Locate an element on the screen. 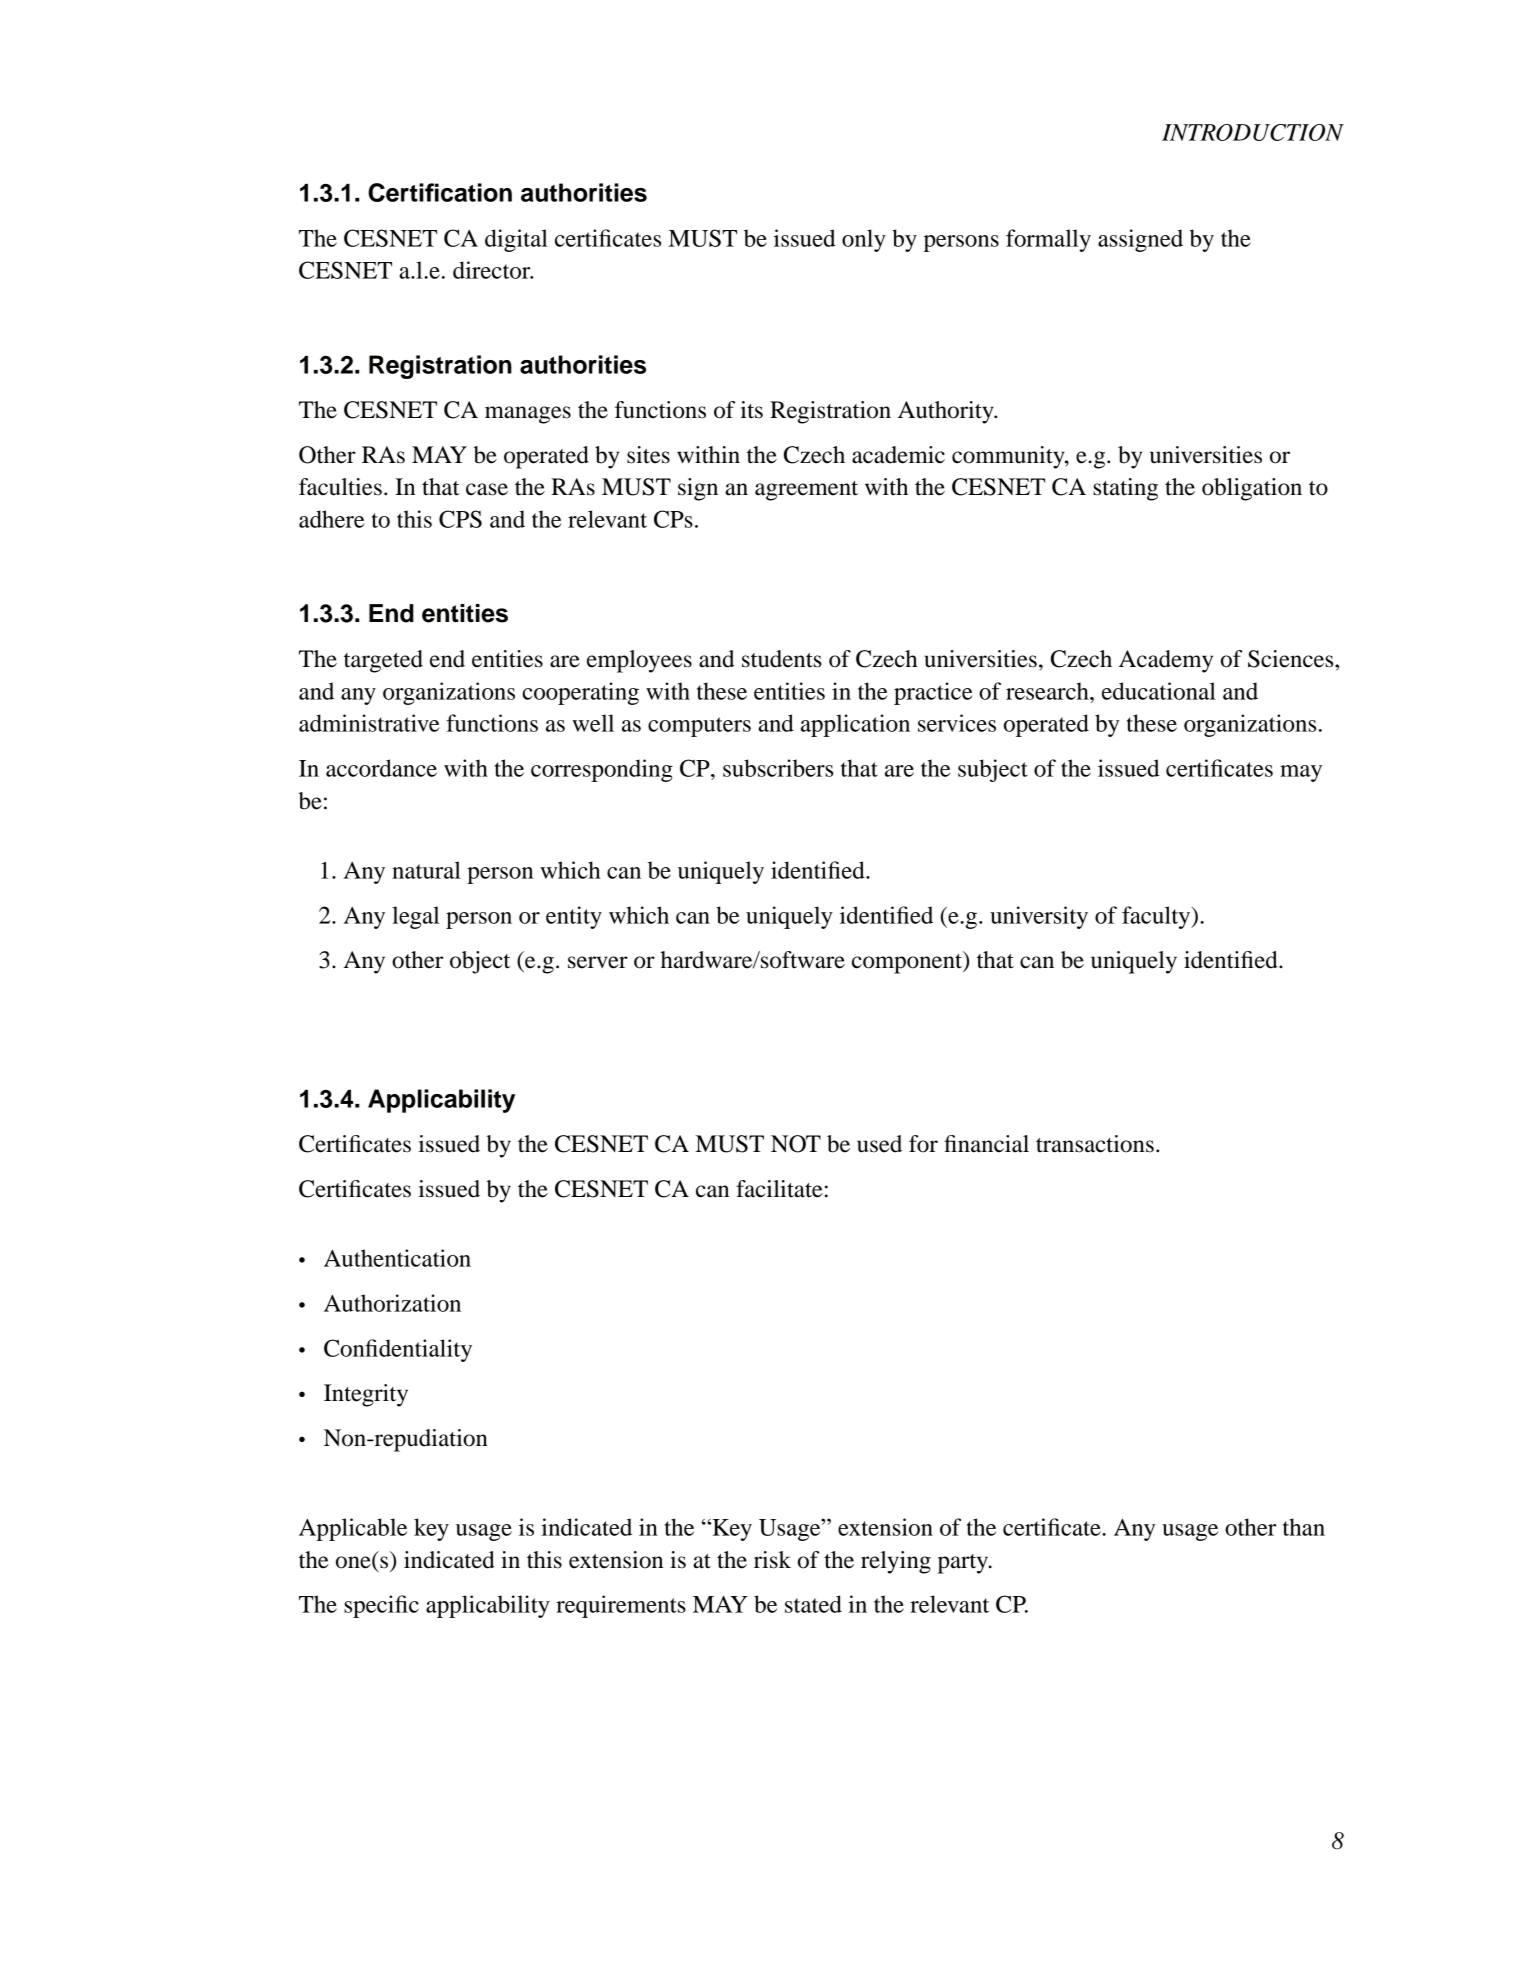  INTRODUCTION is located at coordinates (1253, 132).
